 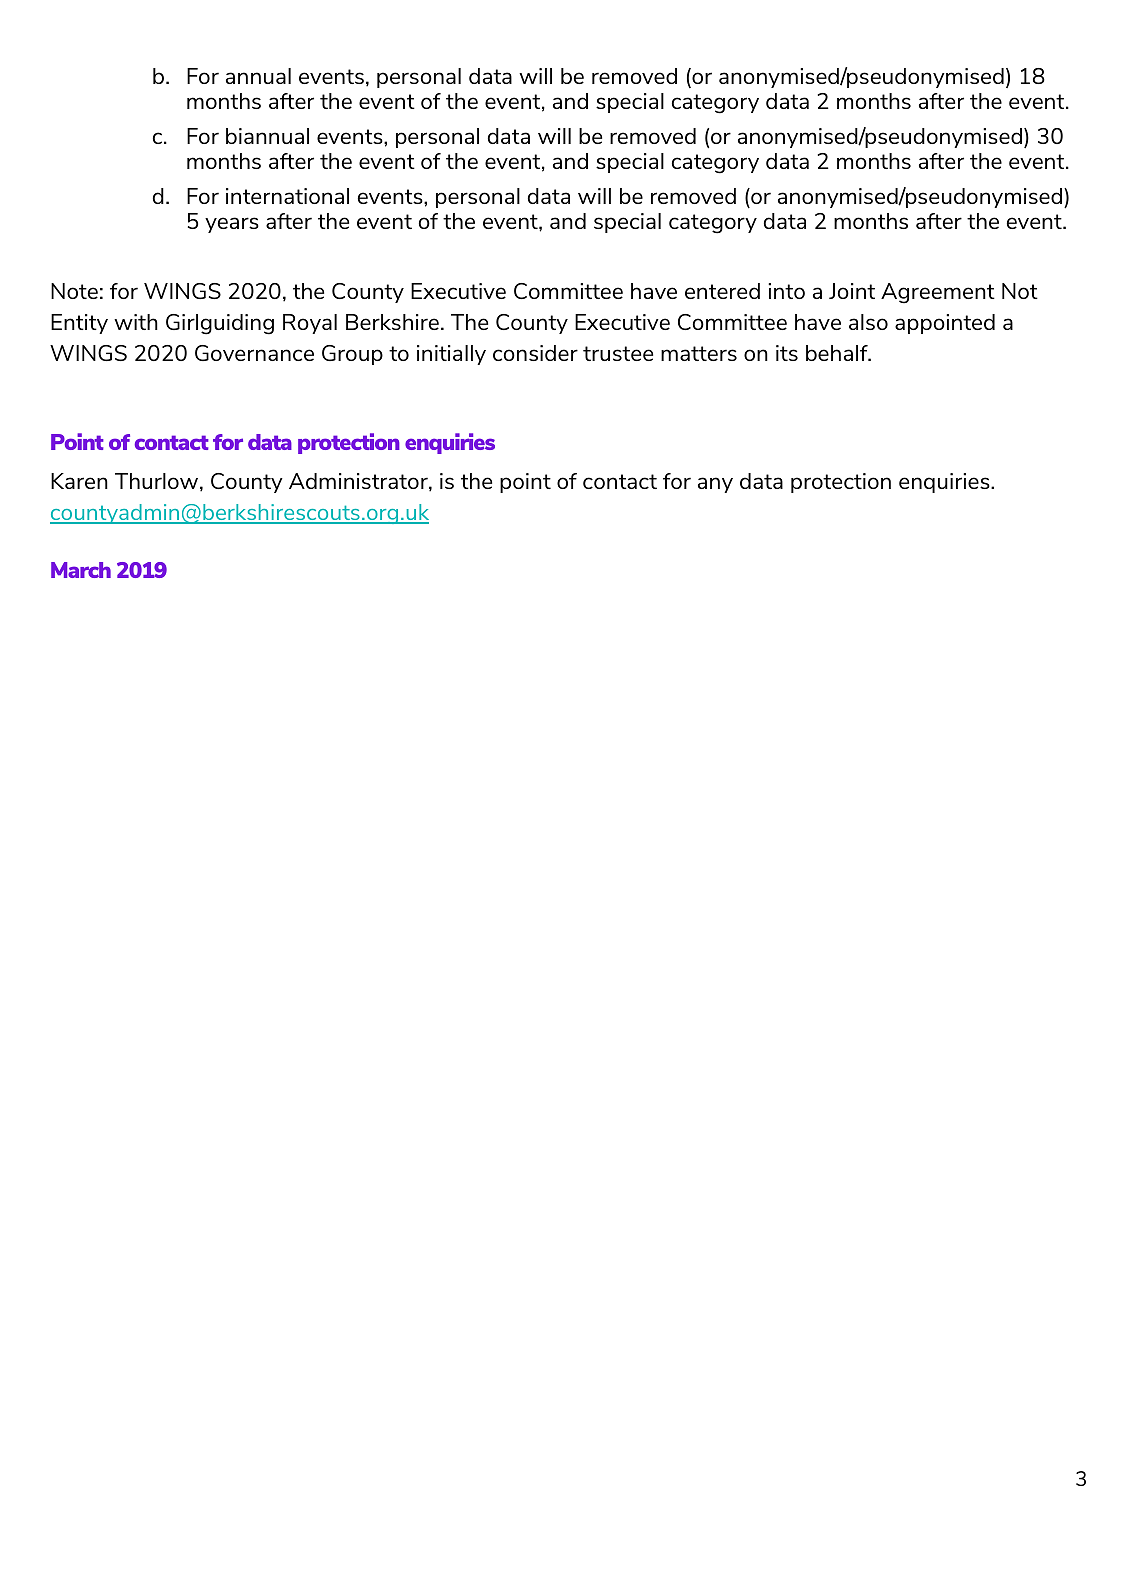 I want to click on years, so click(x=232, y=225).
